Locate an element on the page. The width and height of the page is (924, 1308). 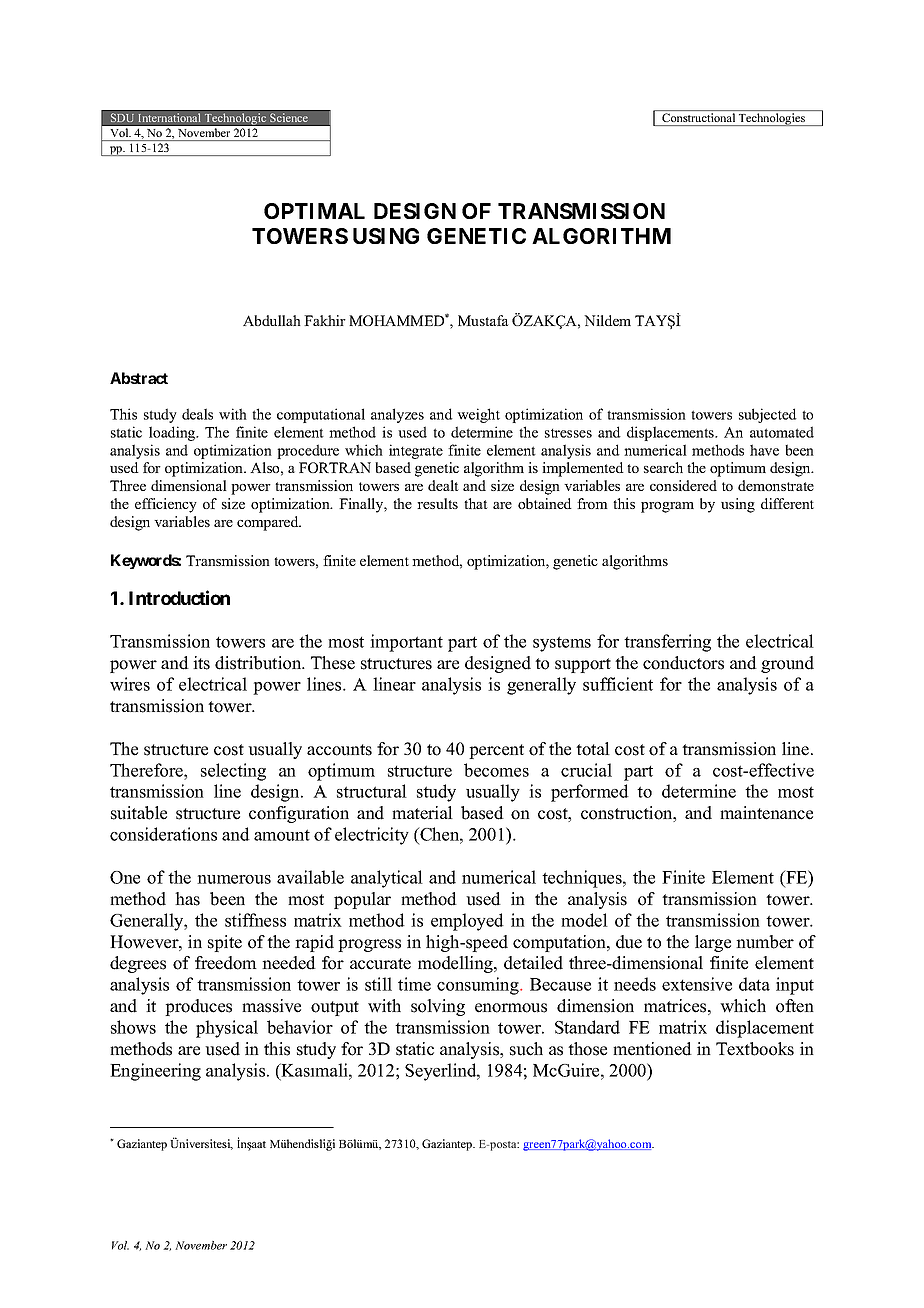
transferring is located at coordinates (667, 643).
